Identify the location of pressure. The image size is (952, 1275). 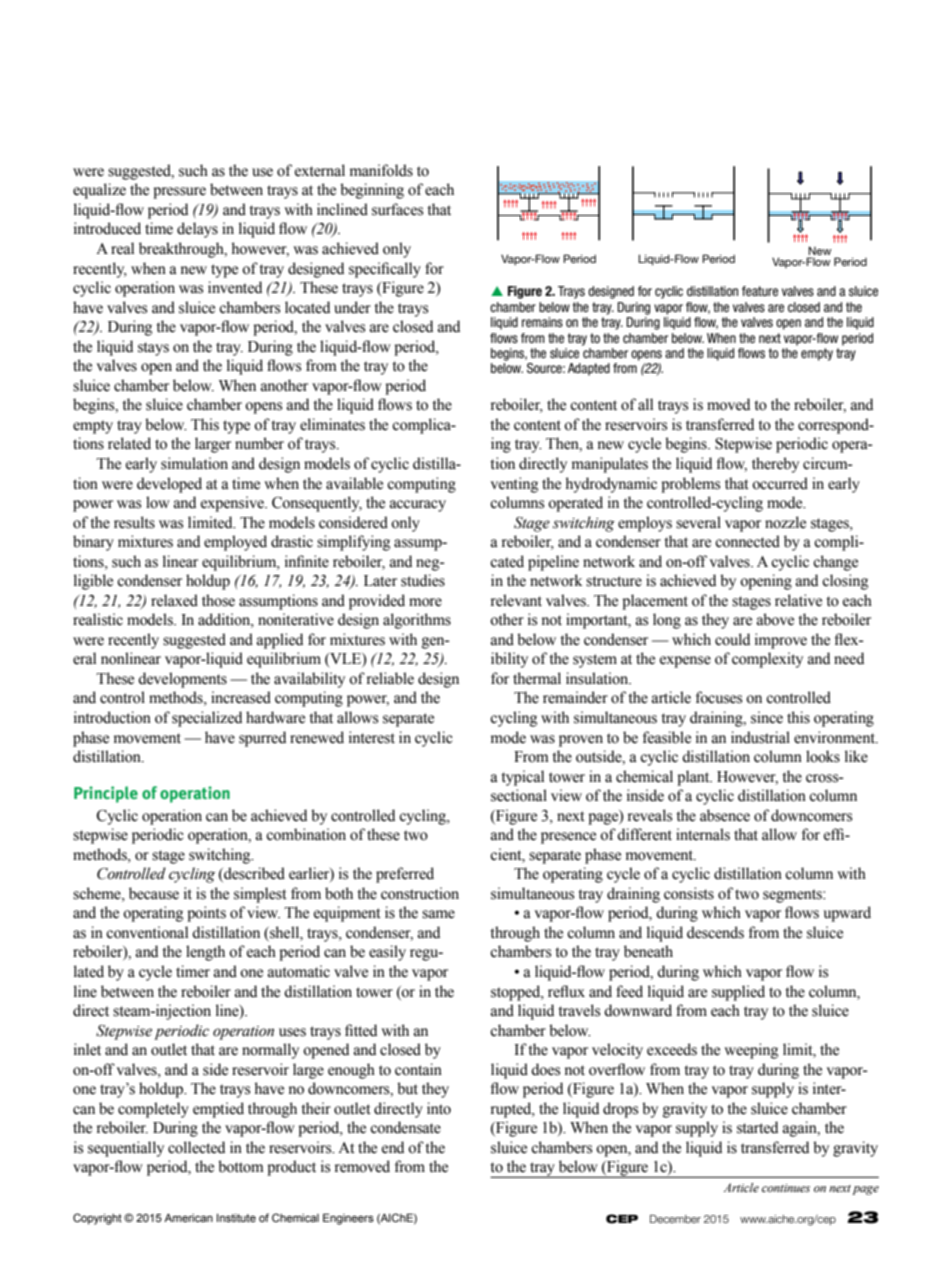
(179, 193).
